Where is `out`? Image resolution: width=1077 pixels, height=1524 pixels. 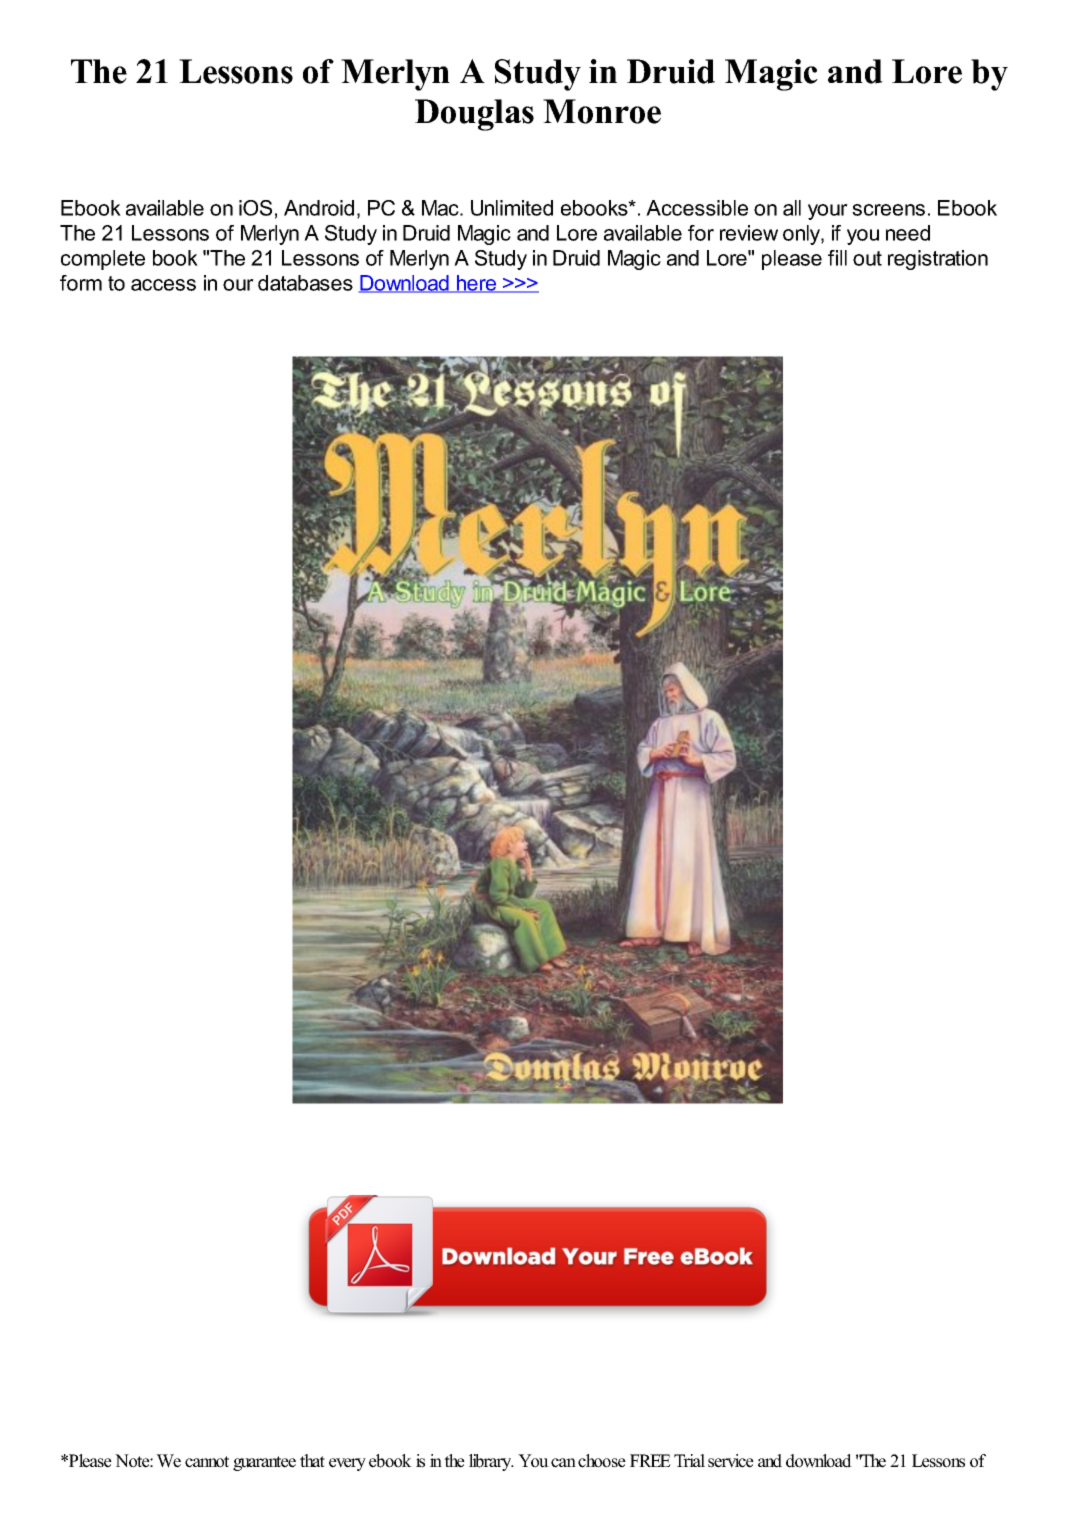 out is located at coordinates (867, 258).
